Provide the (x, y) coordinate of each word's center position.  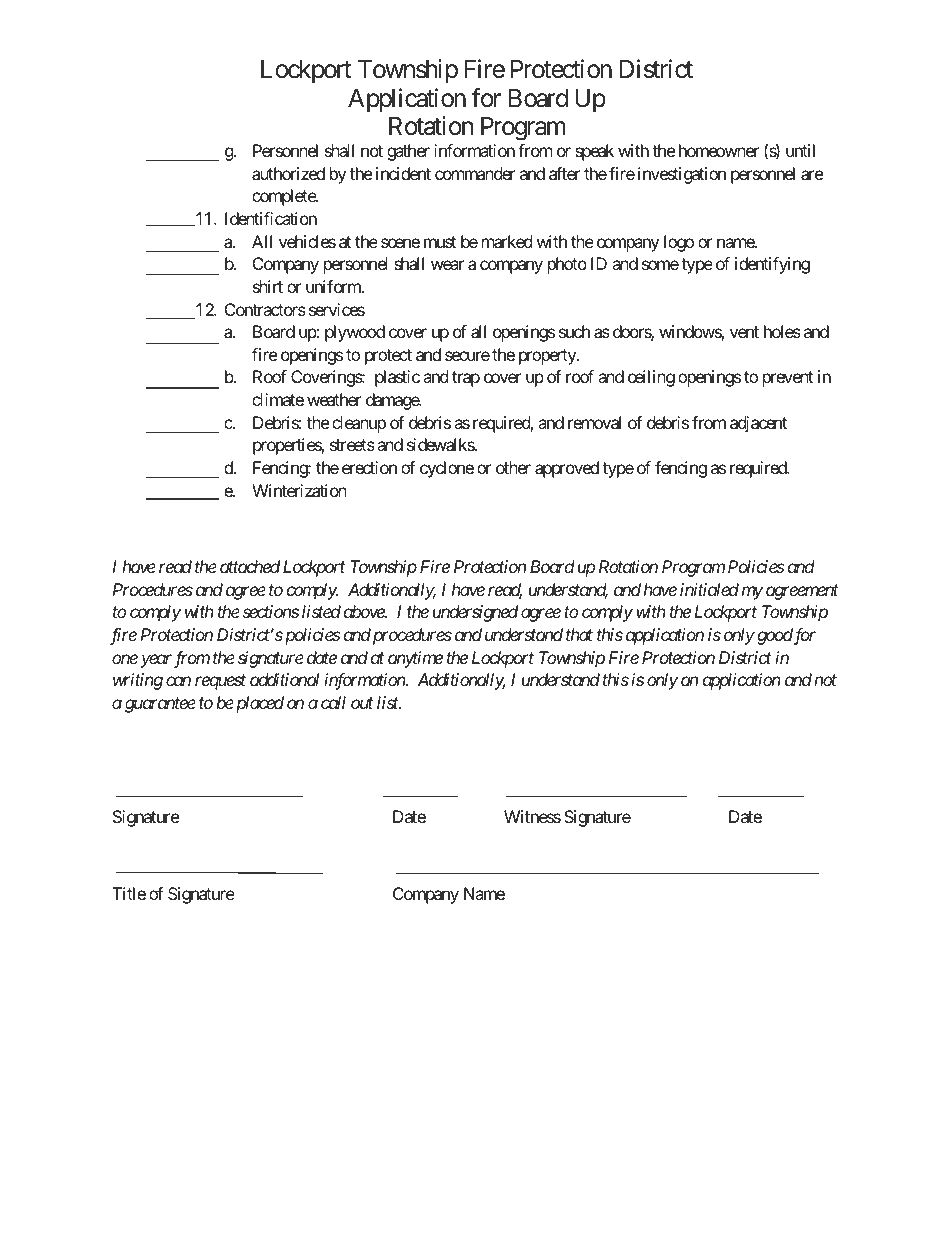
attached (250, 566)
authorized (288, 173)
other (513, 467)
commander (475, 173)
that (579, 634)
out (362, 703)
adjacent (758, 424)
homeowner (719, 150)
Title (129, 893)
